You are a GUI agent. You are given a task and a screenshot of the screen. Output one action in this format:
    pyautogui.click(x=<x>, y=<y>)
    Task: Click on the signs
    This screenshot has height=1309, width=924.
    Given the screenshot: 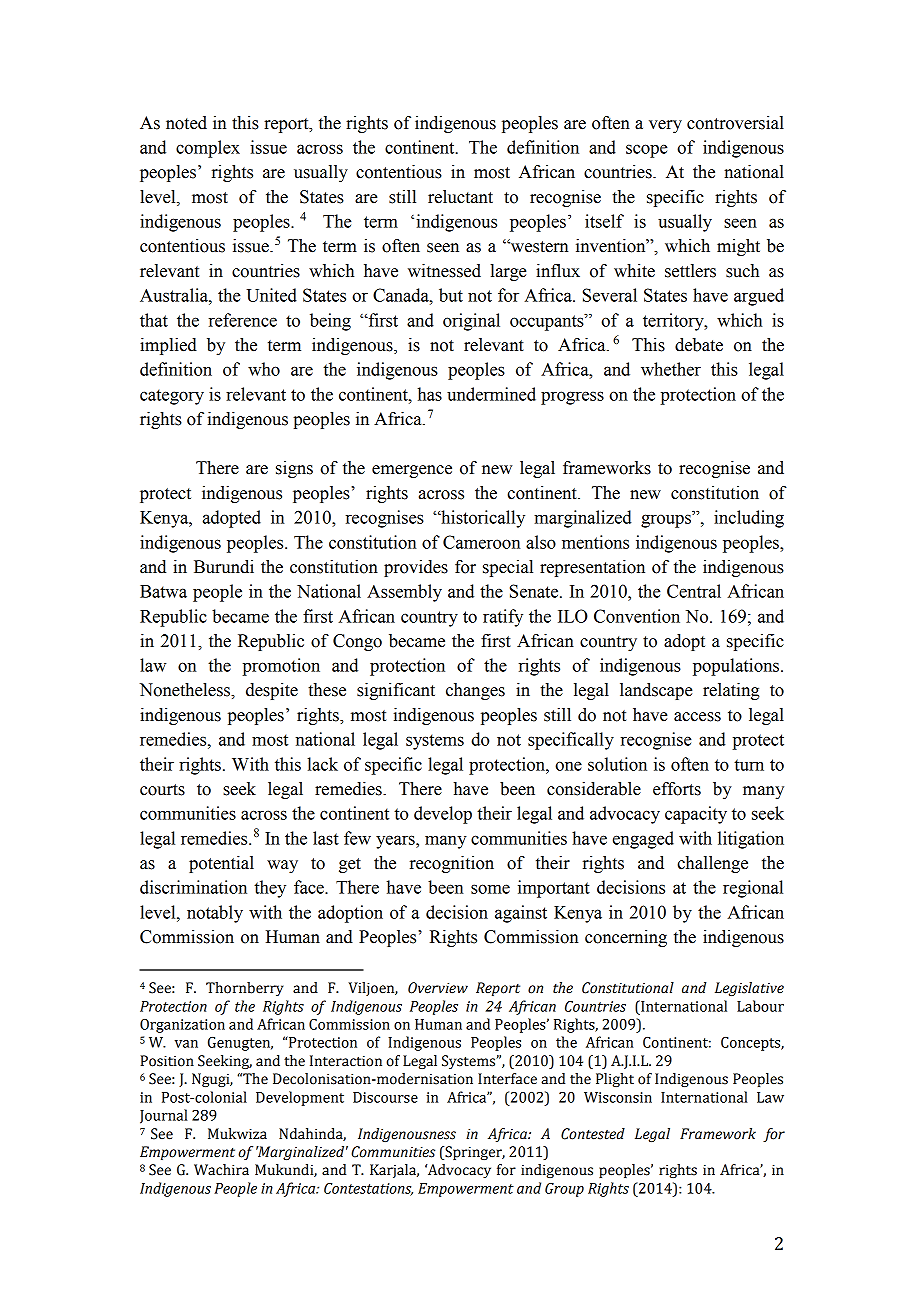 What is the action you would take?
    pyautogui.click(x=294, y=469)
